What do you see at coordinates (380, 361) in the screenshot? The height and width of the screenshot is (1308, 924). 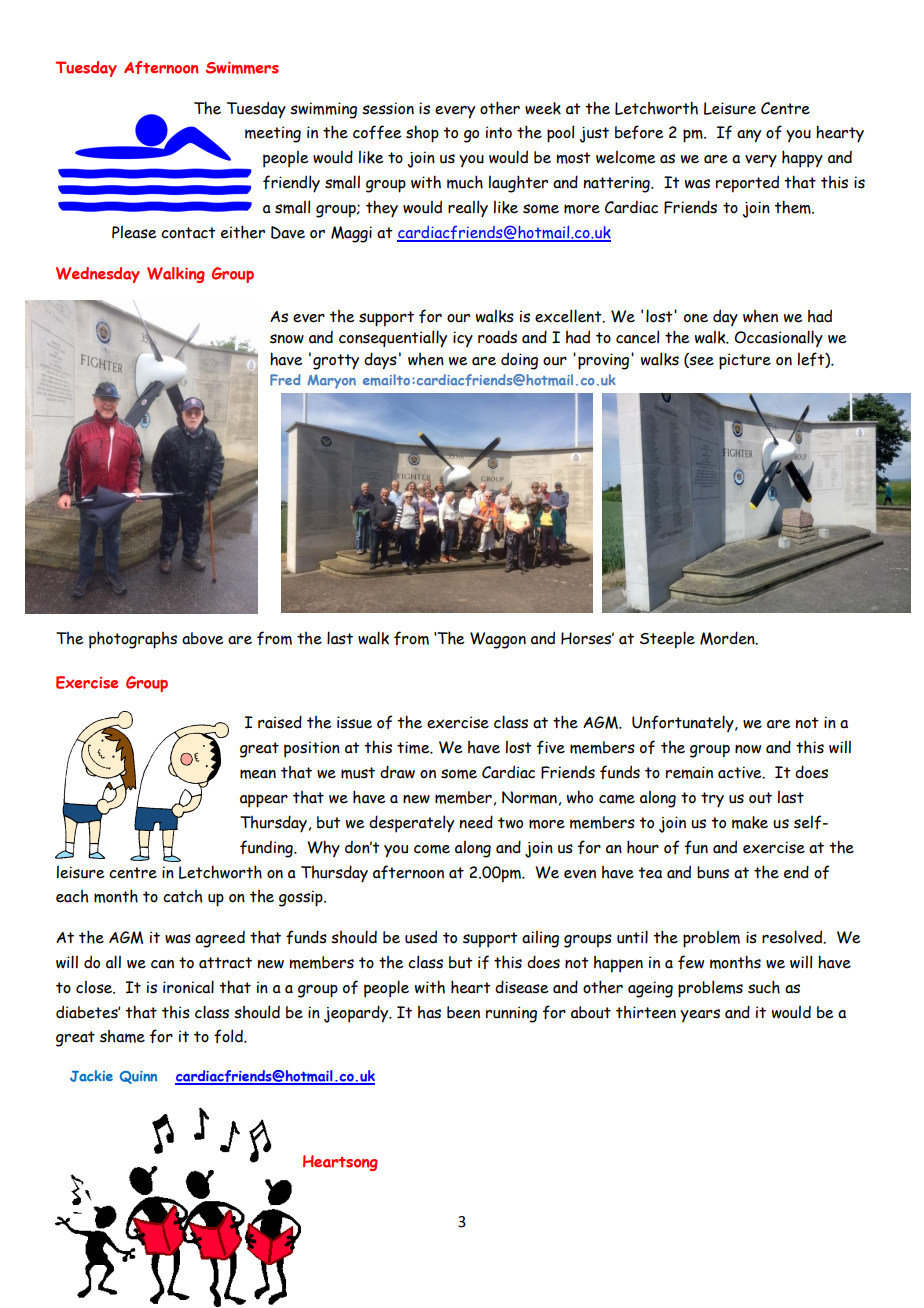 I see `days` at bounding box center [380, 361].
